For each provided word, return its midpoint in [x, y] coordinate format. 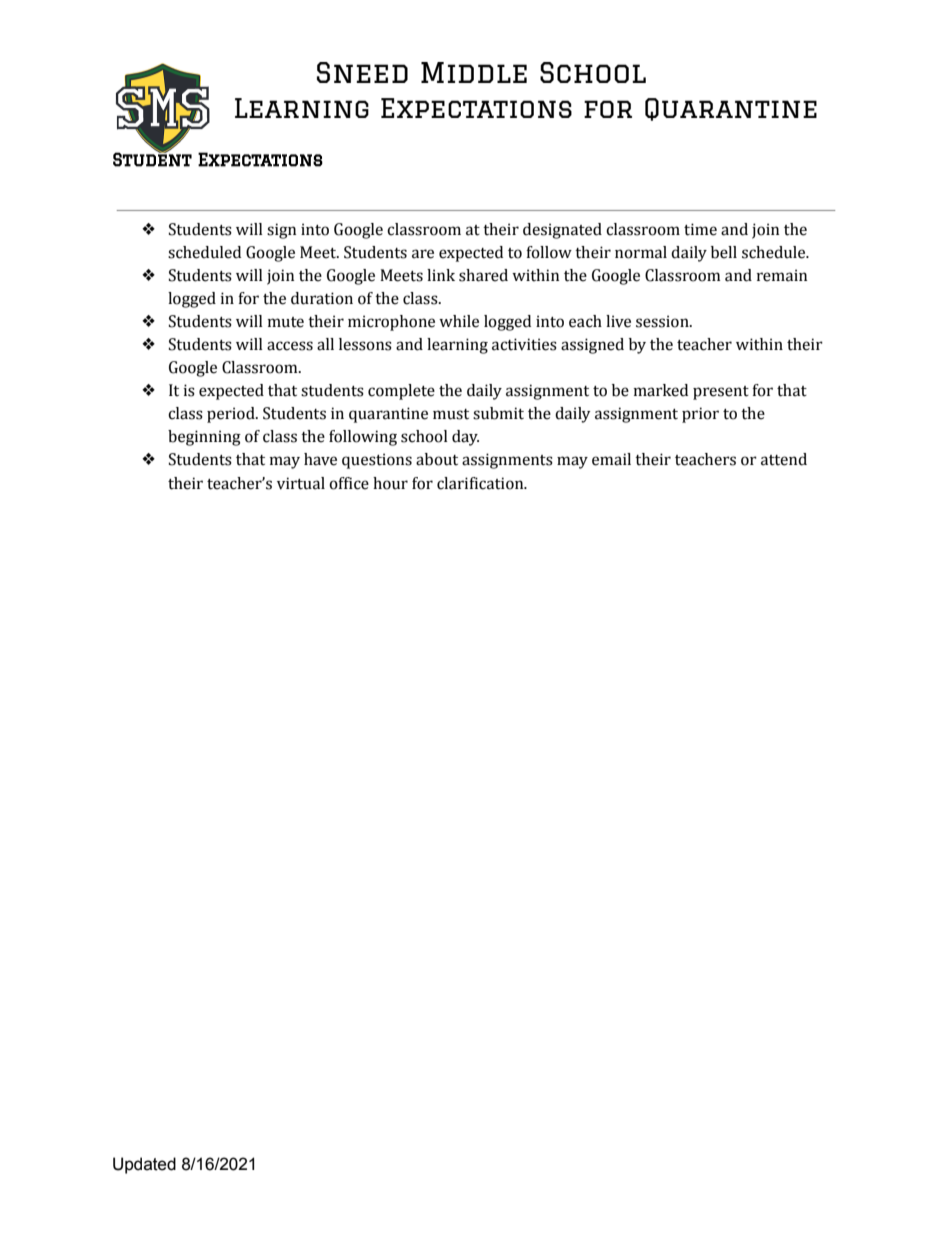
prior [700, 415]
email [611, 459]
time [700, 229]
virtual [301, 483]
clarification [481, 483]
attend [784, 459]
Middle [474, 72]
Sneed [362, 72]
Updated [144, 1165]
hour [390, 483]
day [465, 438]
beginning [204, 438]
